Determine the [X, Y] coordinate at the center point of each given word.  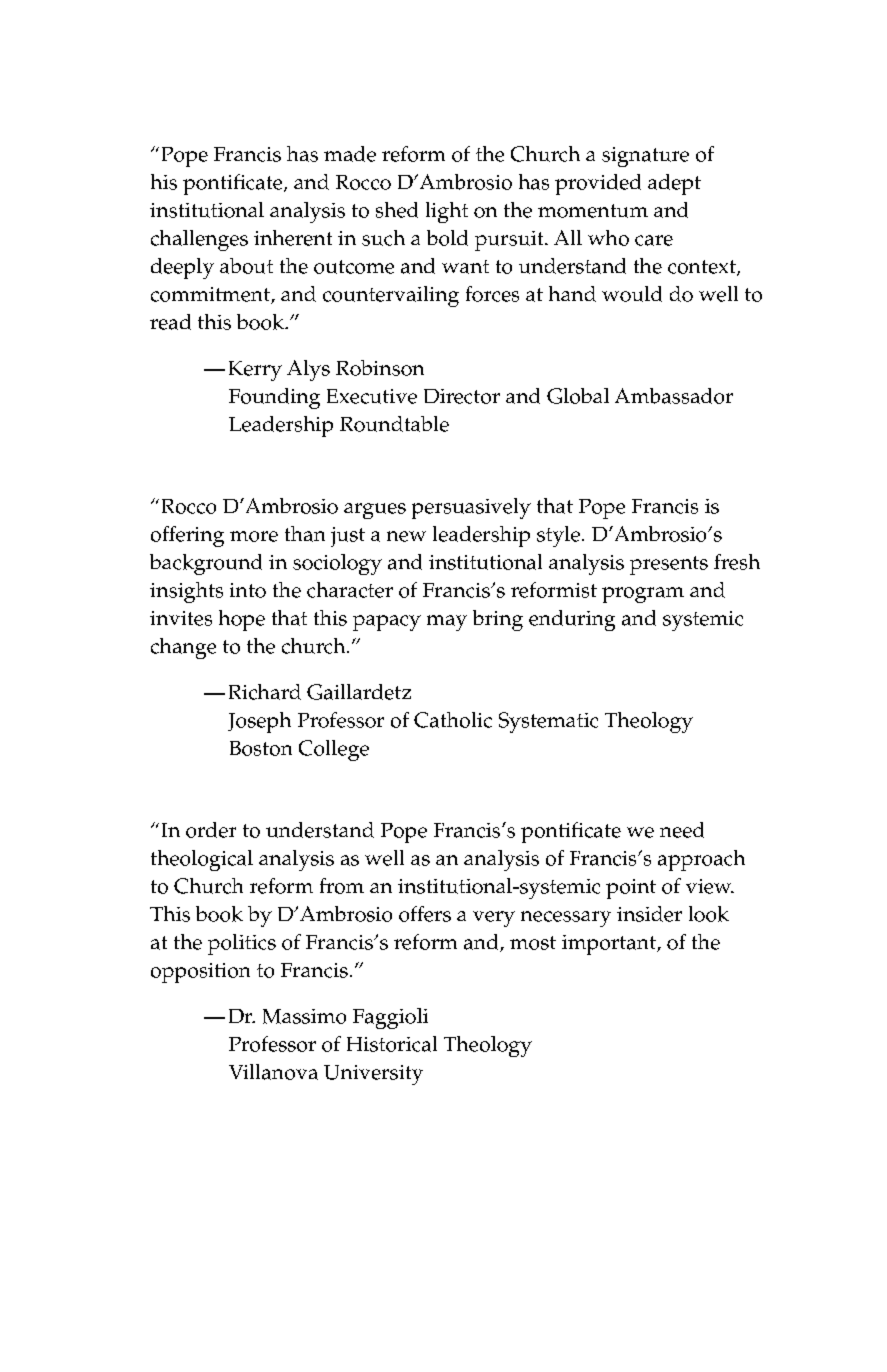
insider [649, 914]
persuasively [471, 508]
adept [674, 184]
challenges [199, 240]
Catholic [453, 720]
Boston [261, 748]
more [254, 536]
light [447, 212]
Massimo [304, 1016]
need [682, 830]
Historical [392, 1044]
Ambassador [674, 396]
